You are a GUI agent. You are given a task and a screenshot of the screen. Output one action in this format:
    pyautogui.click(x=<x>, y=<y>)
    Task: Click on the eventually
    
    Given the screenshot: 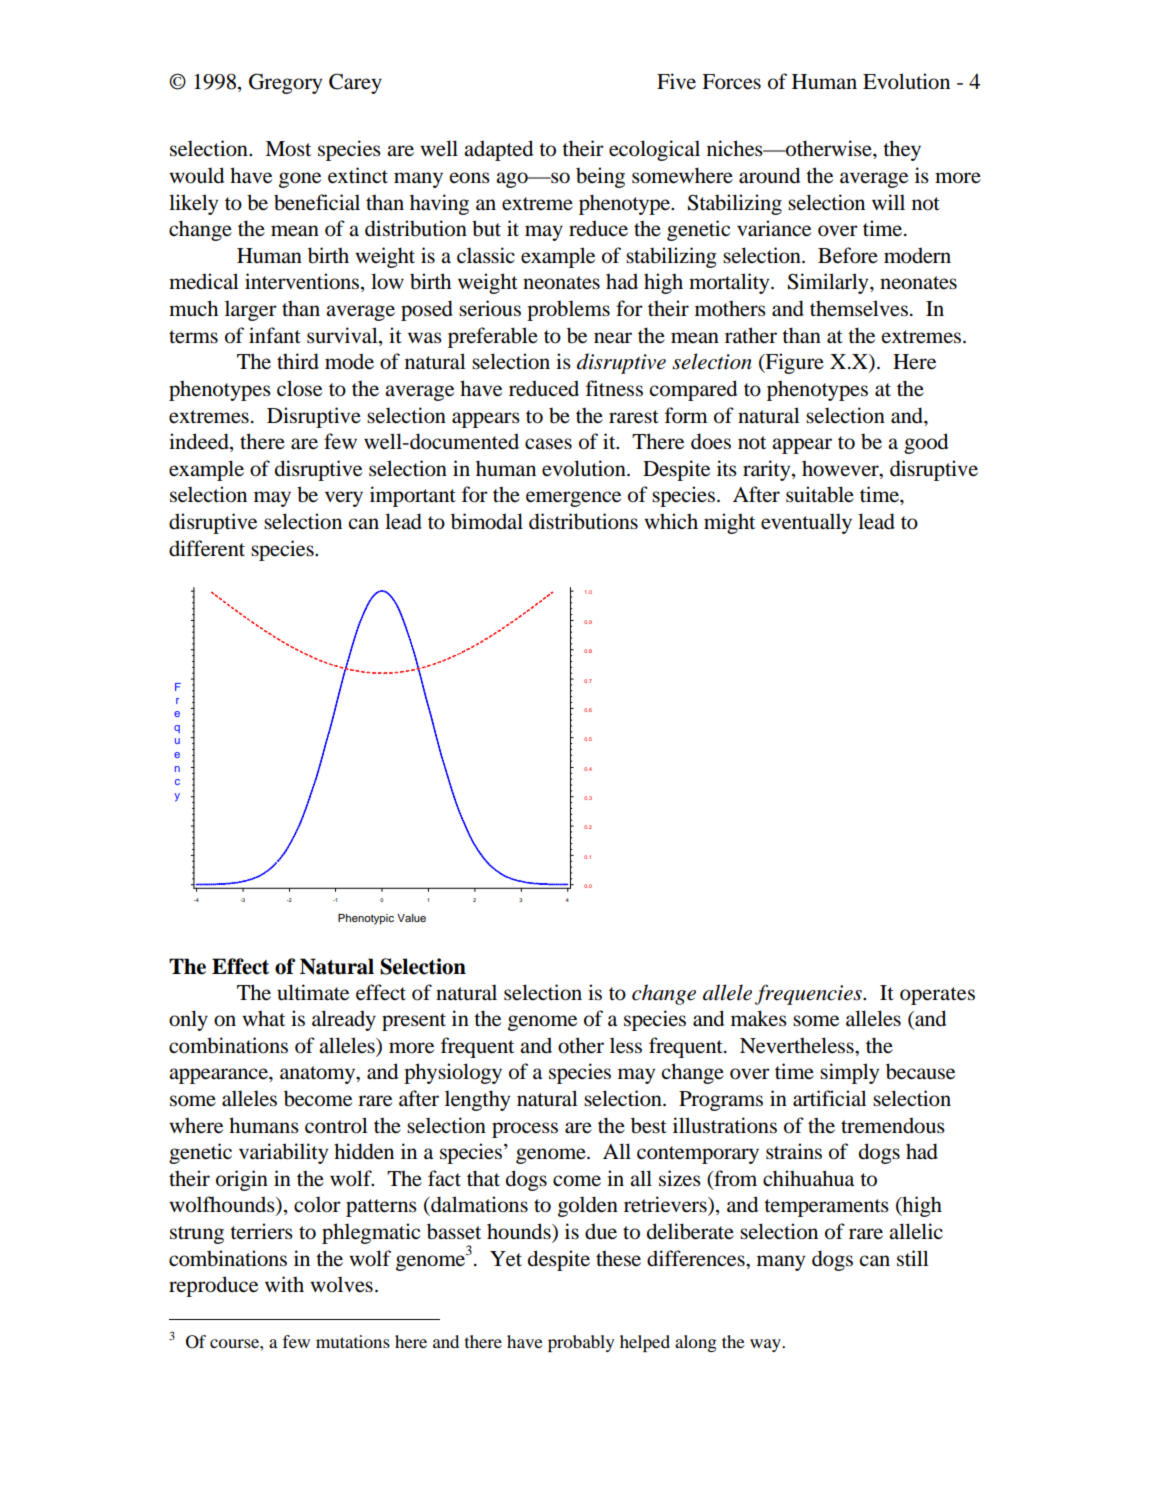 What is the action you would take?
    pyautogui.click(x=806, y=523)
